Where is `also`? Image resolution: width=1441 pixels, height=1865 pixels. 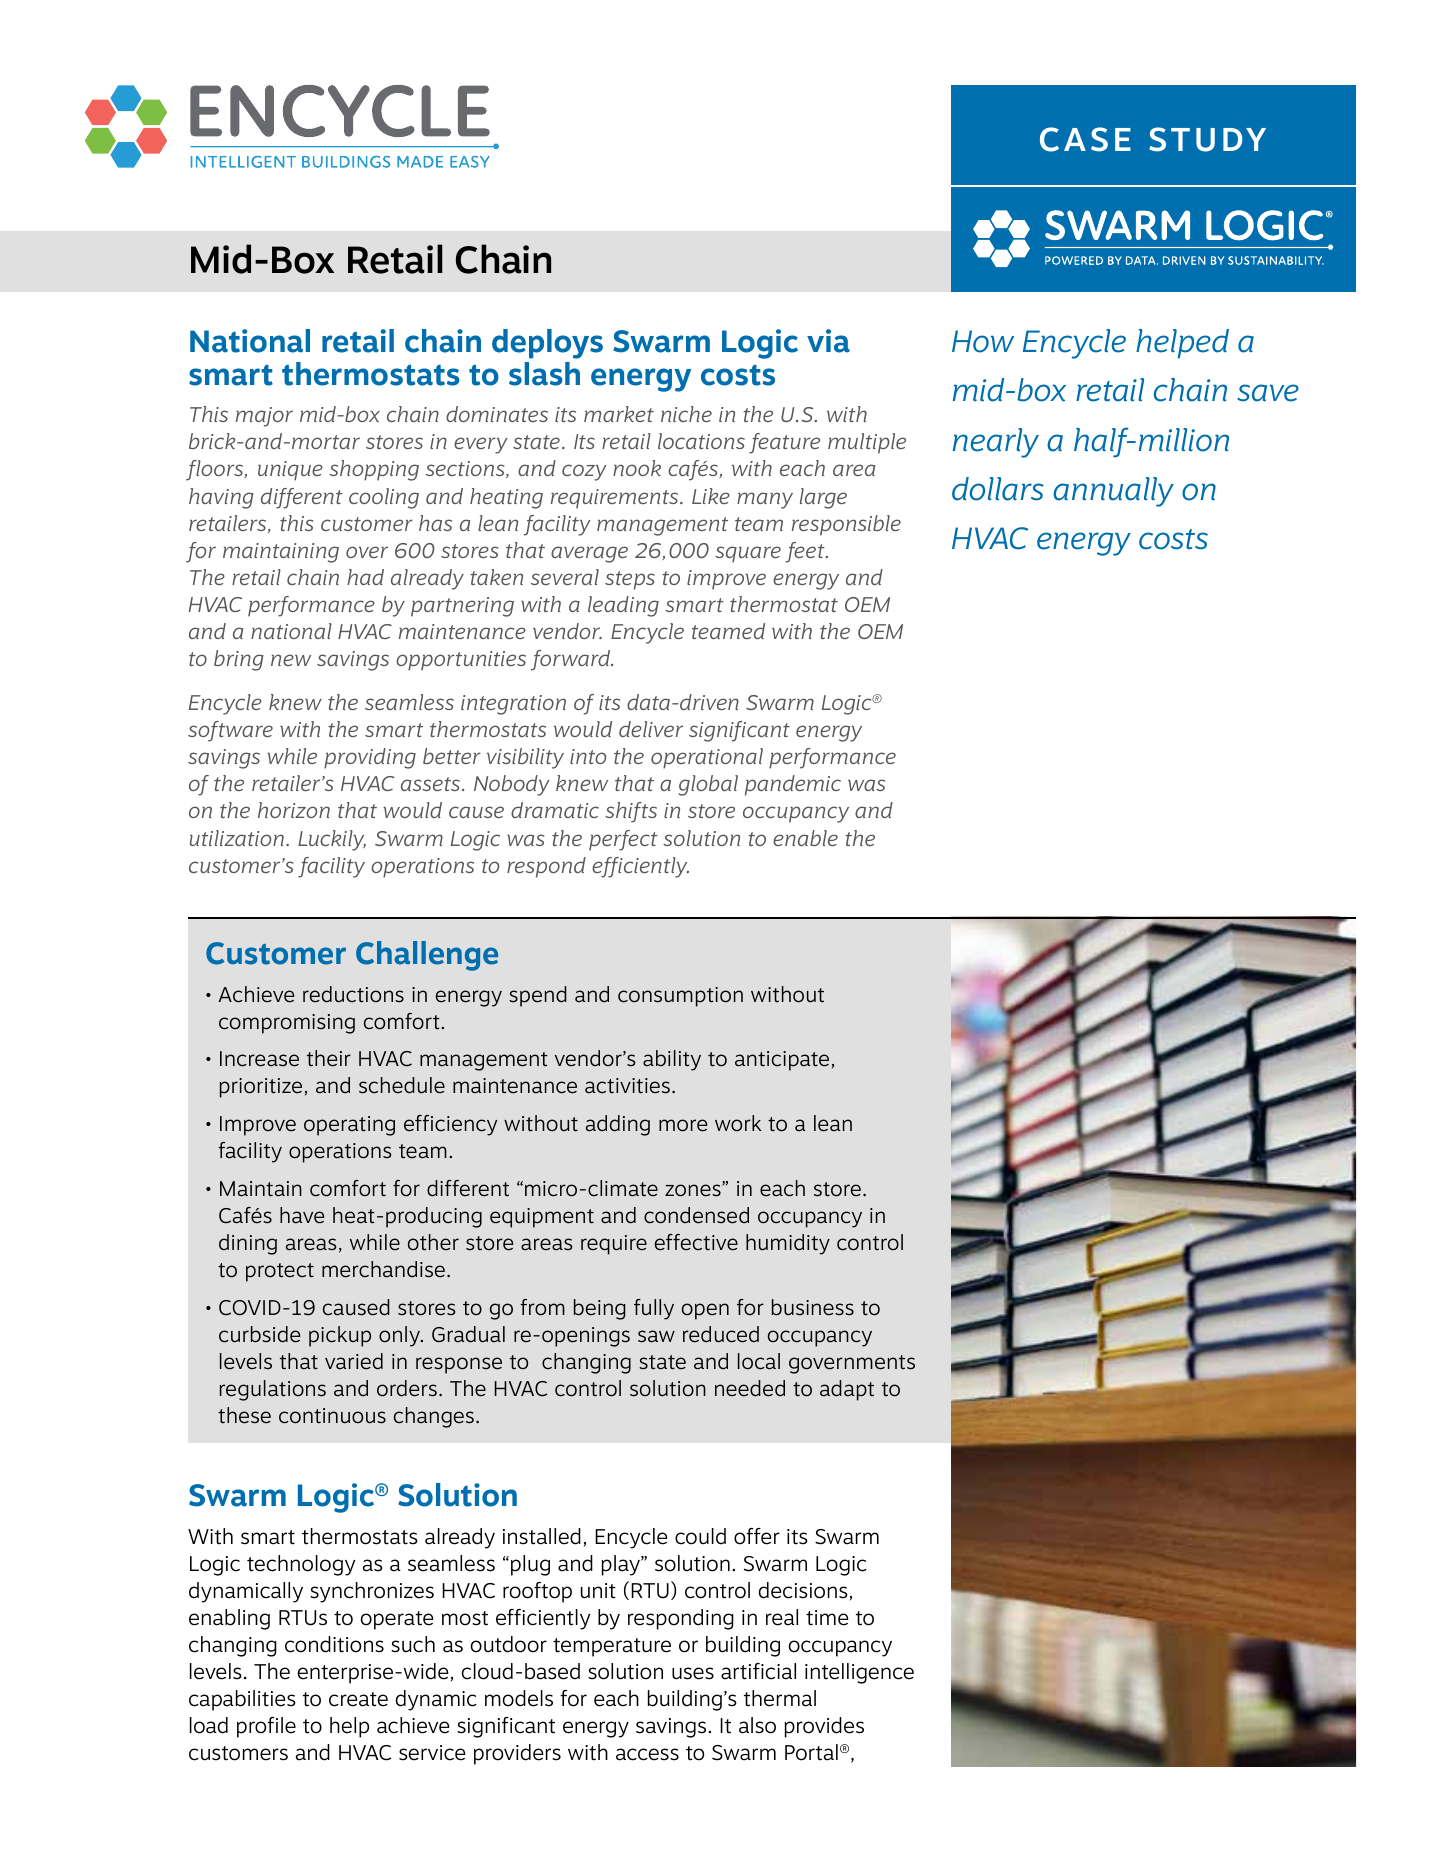 also is located at coordinates (757, 1725).
